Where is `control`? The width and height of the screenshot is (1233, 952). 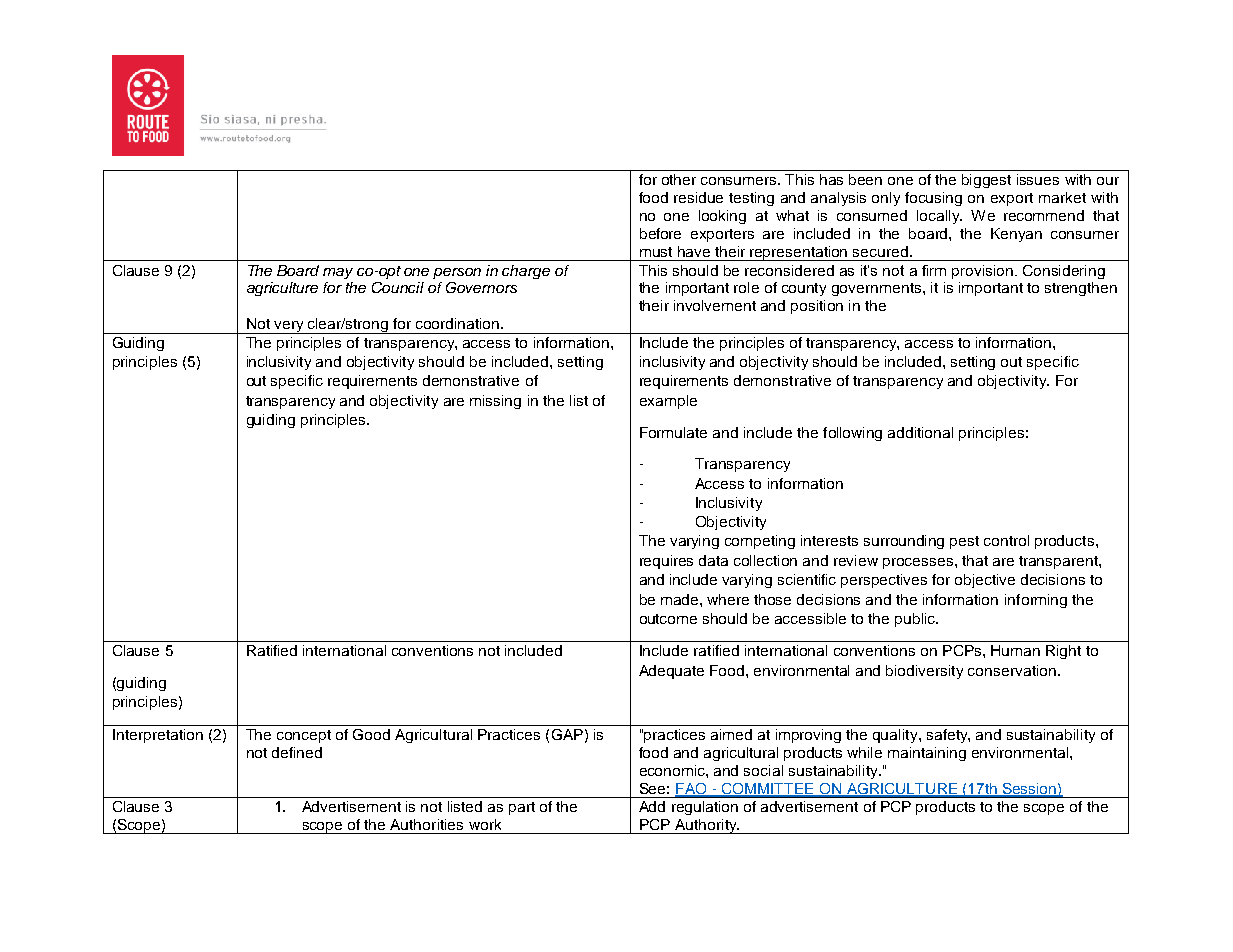 control is located at coordinates (1006, 540).
